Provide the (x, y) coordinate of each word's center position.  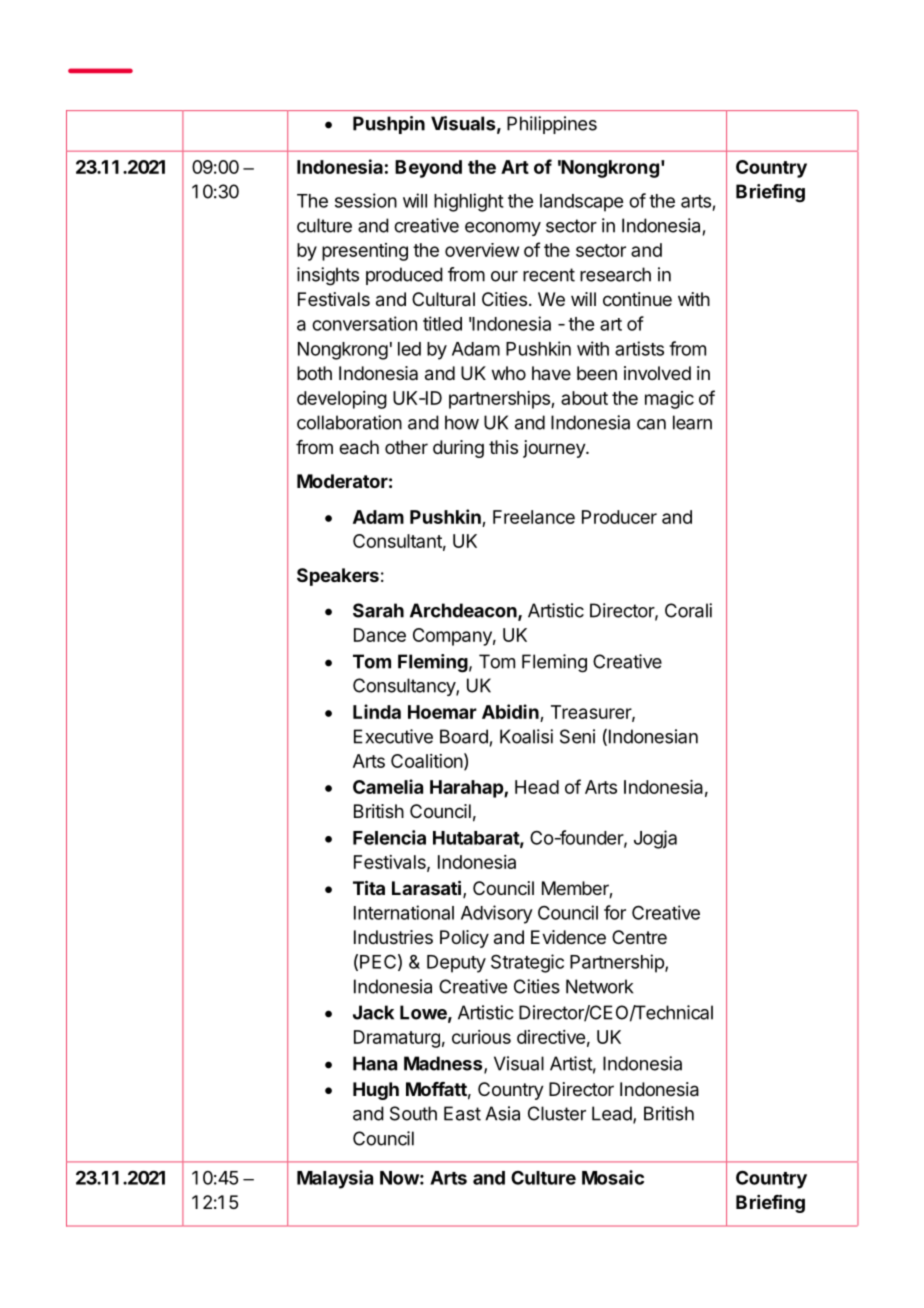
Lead (613, 1114)
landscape (581, 203)
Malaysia (335, 1179)
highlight (469, 202)
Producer (619, 517)
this (503, 447)
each (359, 447)
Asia (502, 1113)
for (615, 912)
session (366, 200)
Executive (393, 736)
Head (537, 787)
